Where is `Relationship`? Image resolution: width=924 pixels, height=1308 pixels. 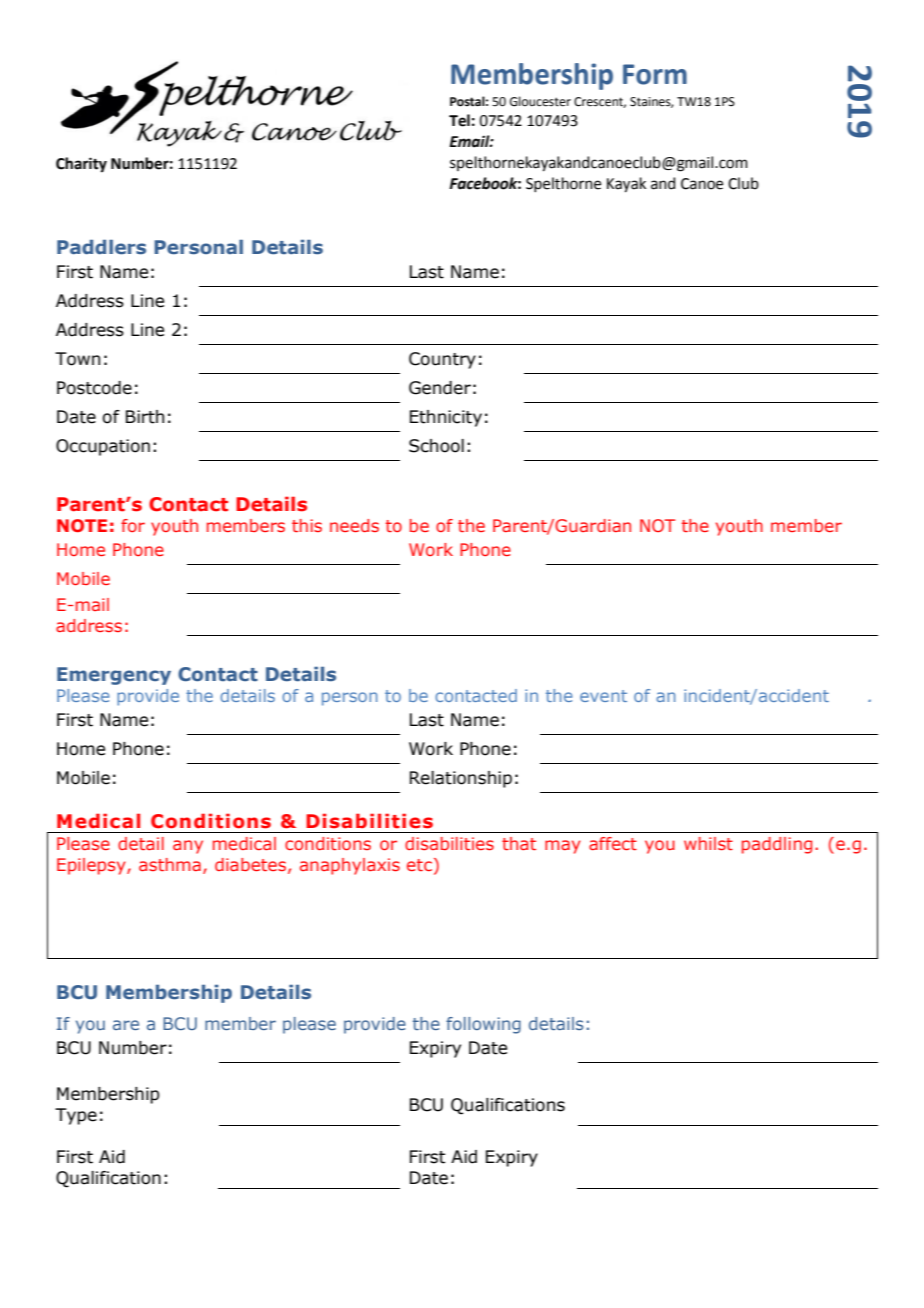 Relationship is located at coordinates (461, 779).
